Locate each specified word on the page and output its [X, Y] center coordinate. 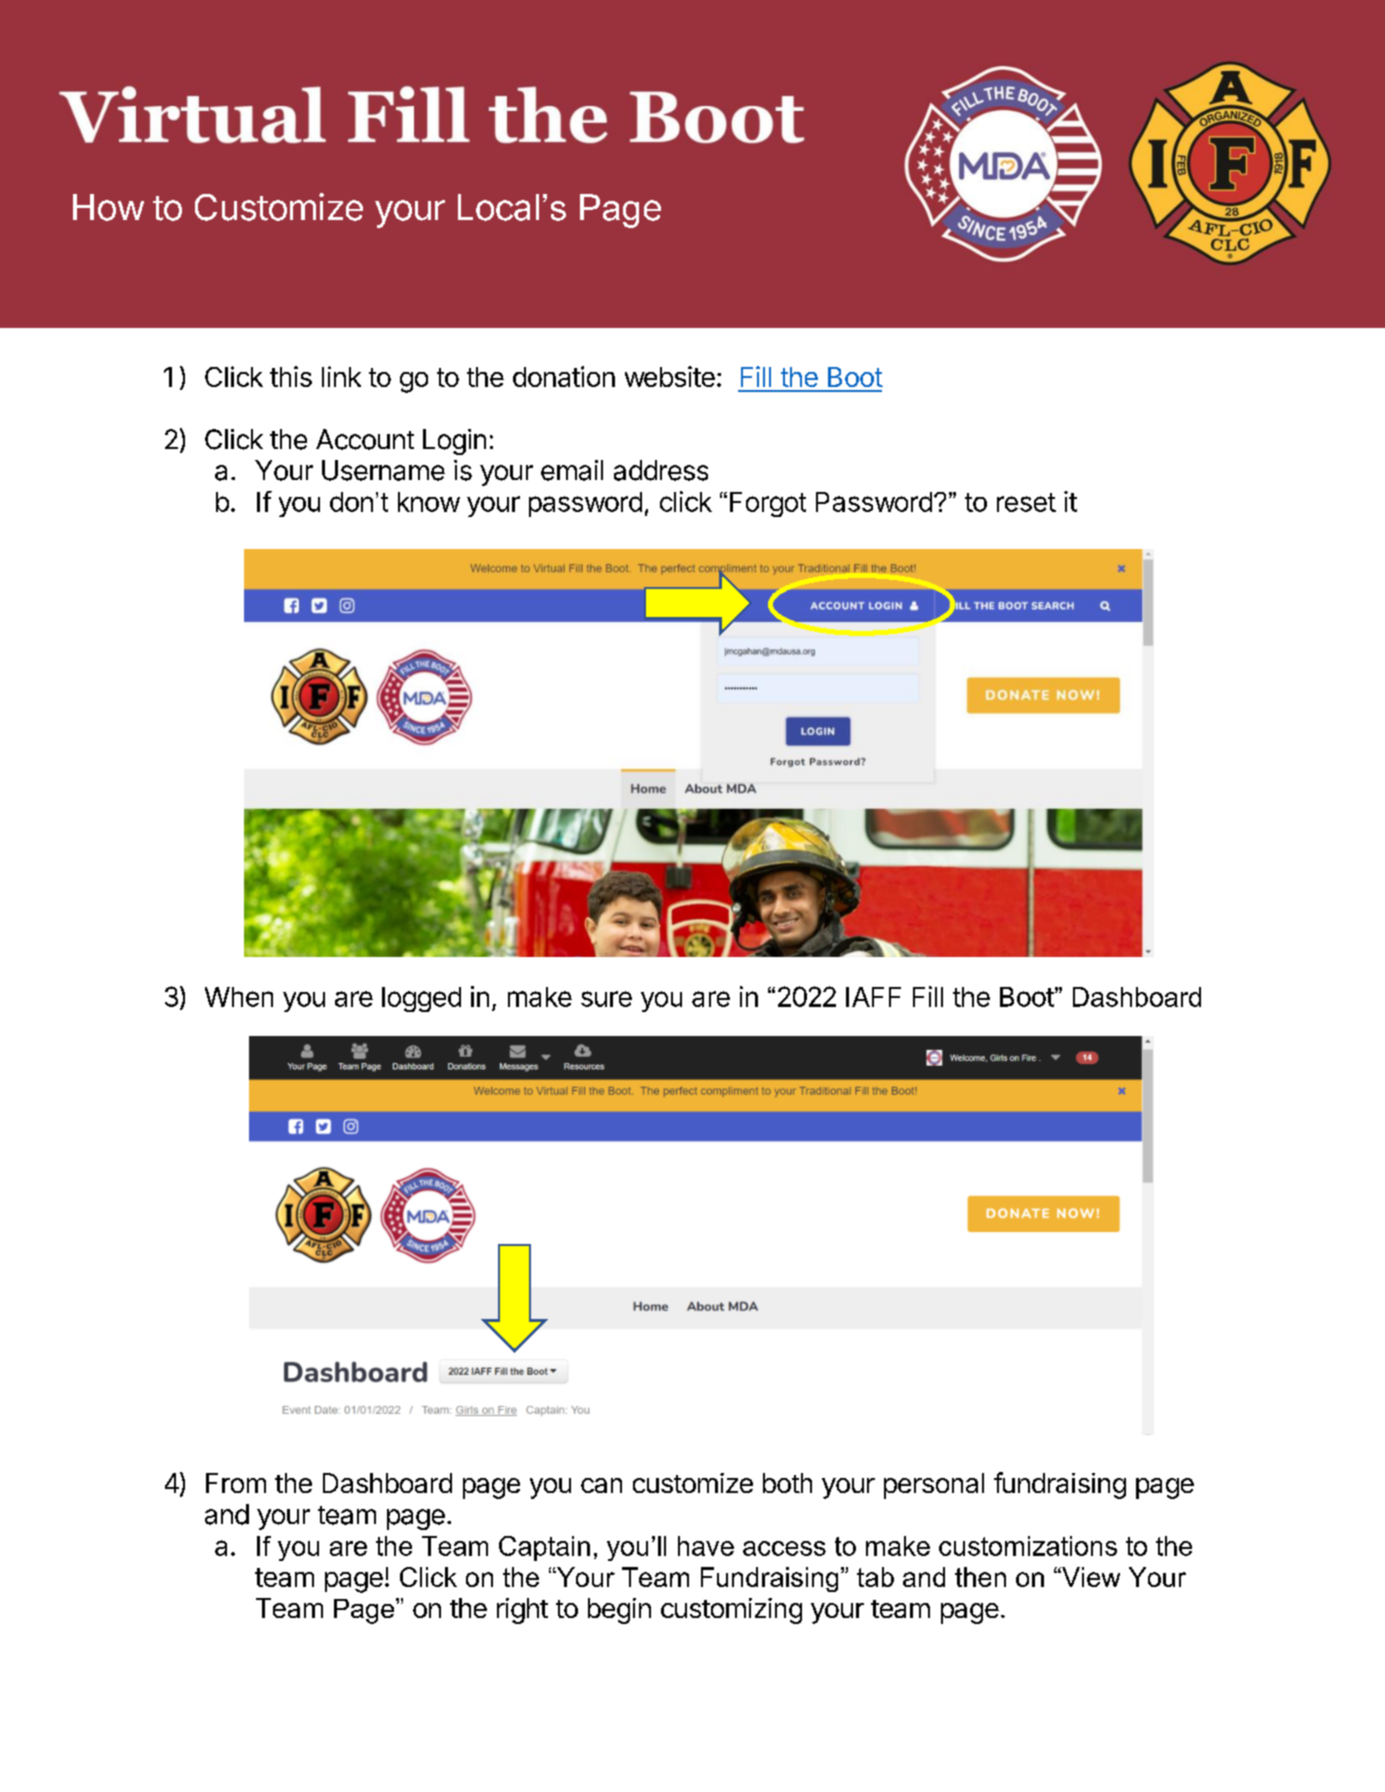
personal [934, 1486]
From [236, 1483]
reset [1026, 502]
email [572, 470]
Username [383, 470]
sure [606, 999]
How [108, 207]
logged [421, 999]
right [522, 1611]
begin [619, 1611]
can [601, 1485]
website [670, 376]
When [239, 997]
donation [564, 376]
